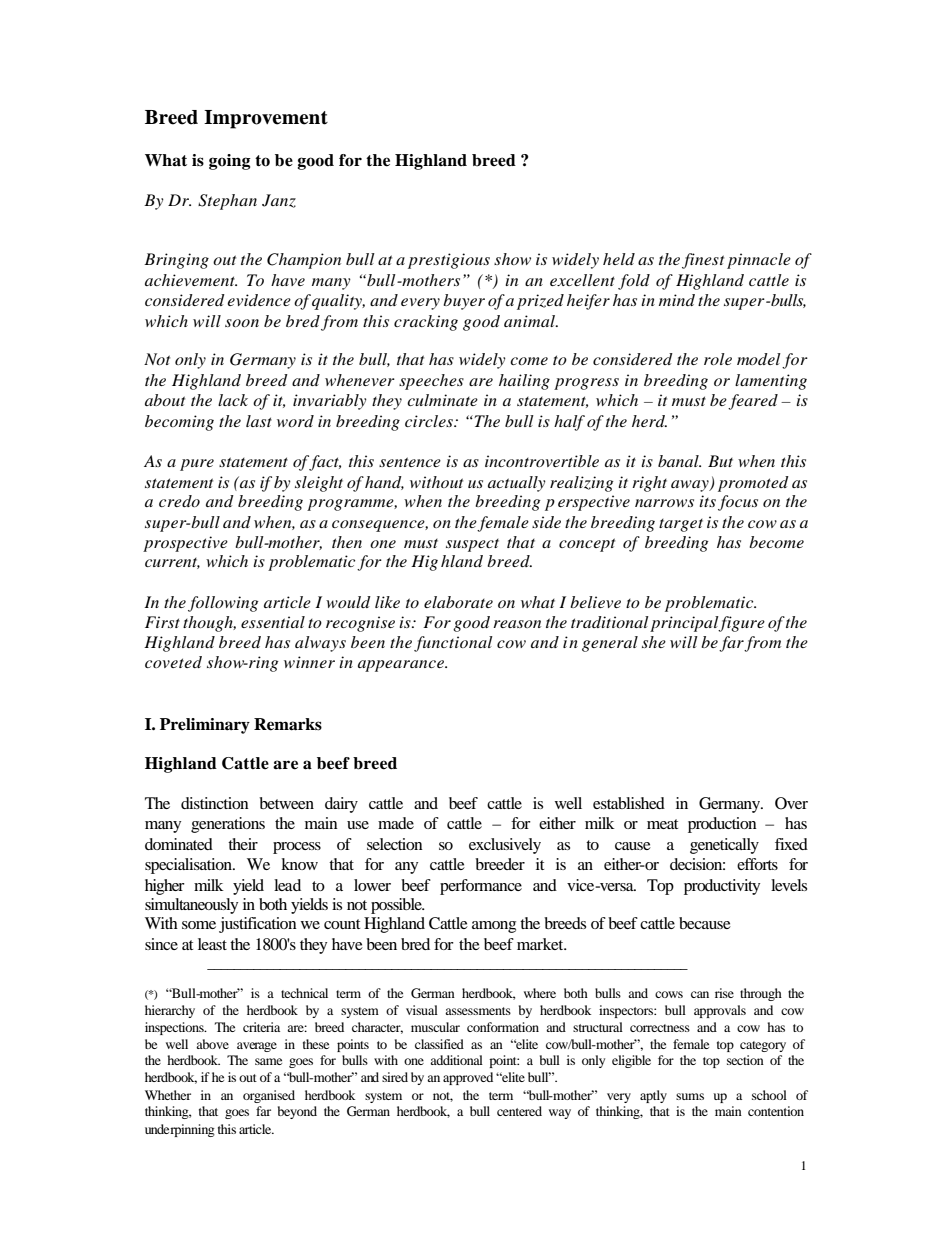 This image has width=952, height=1233. I want to click on going, so click(230, 162).
